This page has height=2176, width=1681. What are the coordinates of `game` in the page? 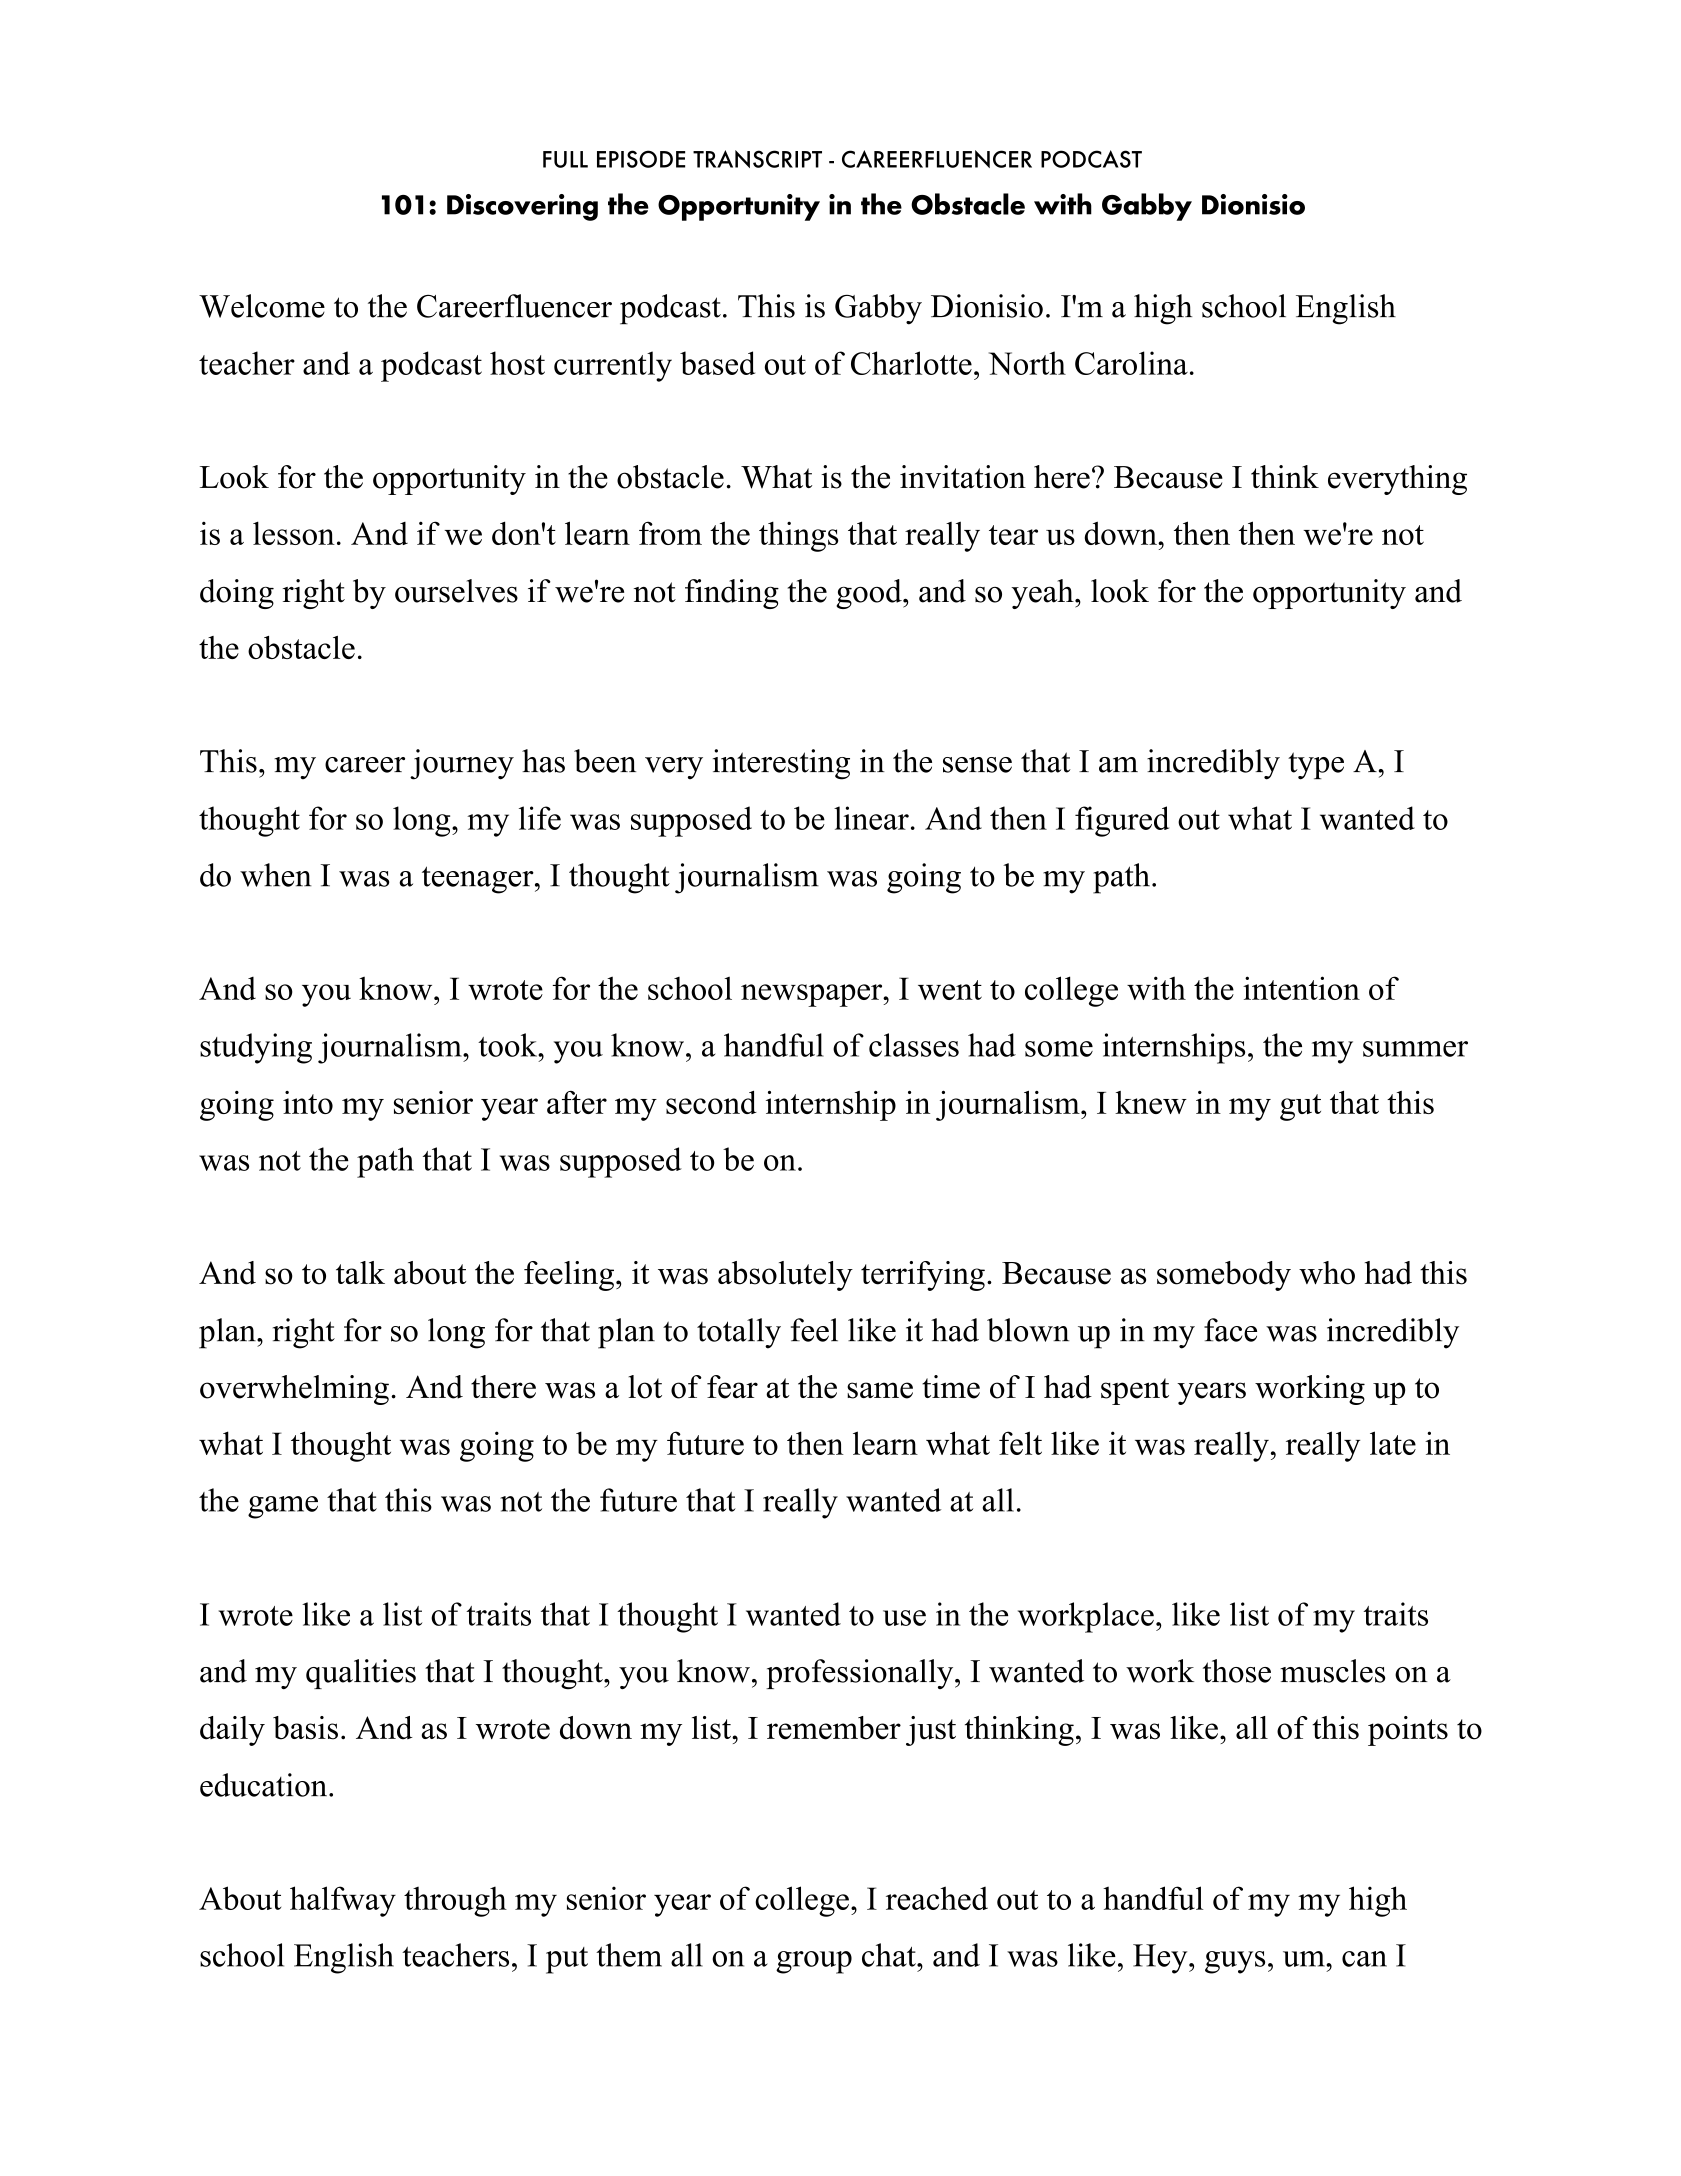 It's located at (283, 1507).
